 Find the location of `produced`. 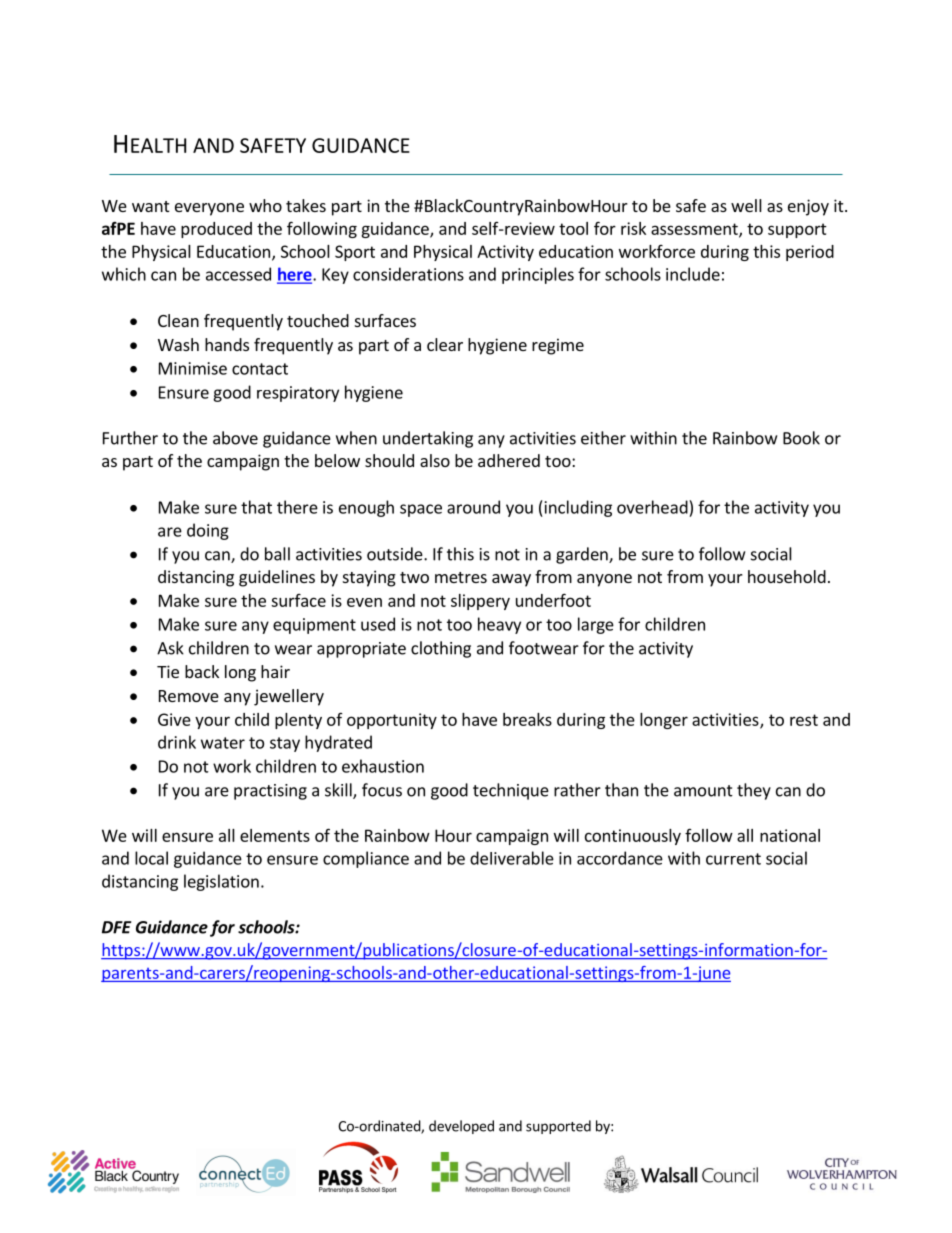

produced is located at coordinates (216, 230).
